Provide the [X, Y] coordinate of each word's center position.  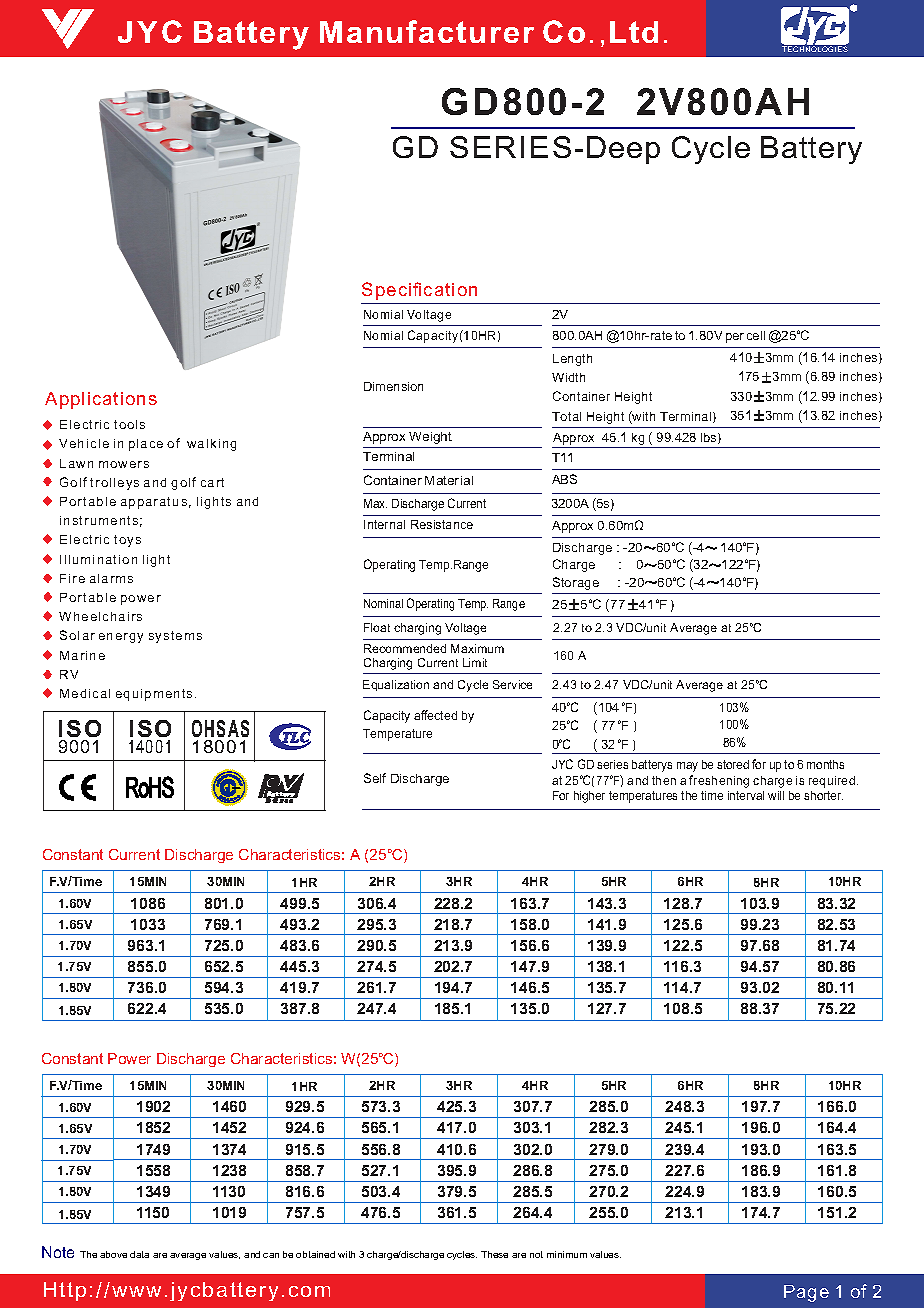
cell [756, 335]
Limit [475, 662]
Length [572, 360]
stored [733, 764]
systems [175, 637]
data [139, 1254]
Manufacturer [427, 31]
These [494, 1254]
